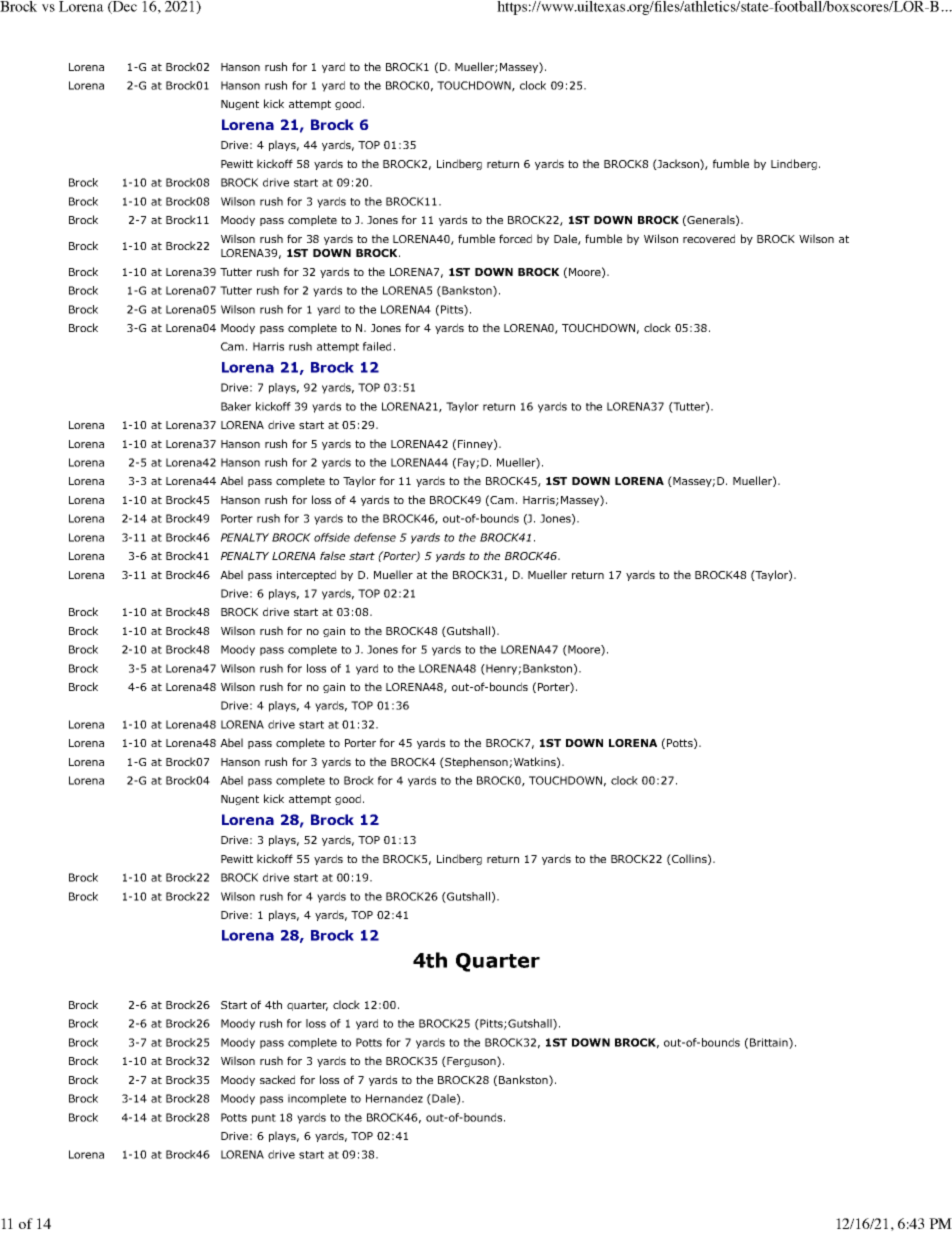 The width and height of the screenshot is (952, 1233). I want to click on forced, so click(515, 238).
